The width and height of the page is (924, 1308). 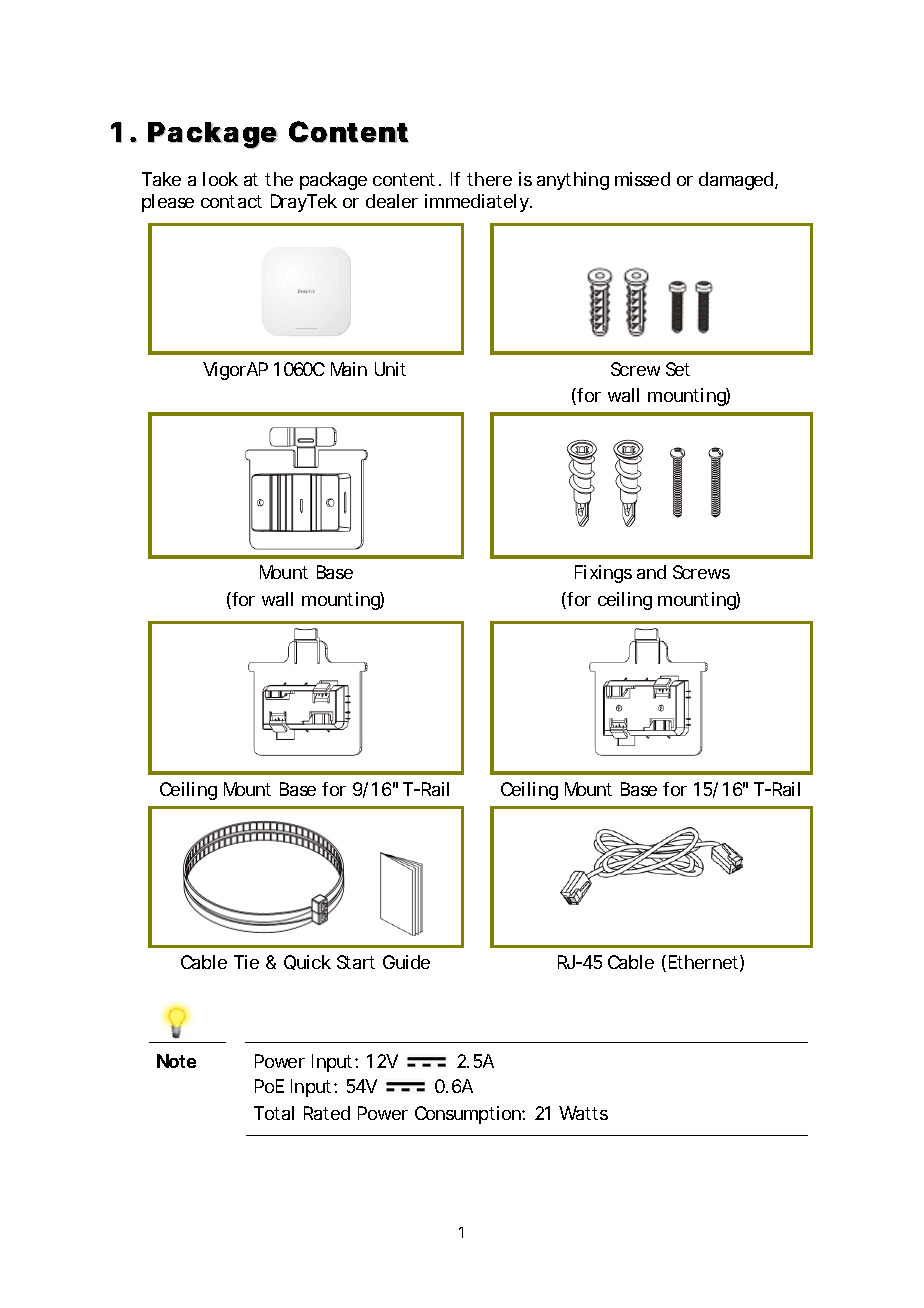 I want to click on Rated, so click(x=327, y=1113).
